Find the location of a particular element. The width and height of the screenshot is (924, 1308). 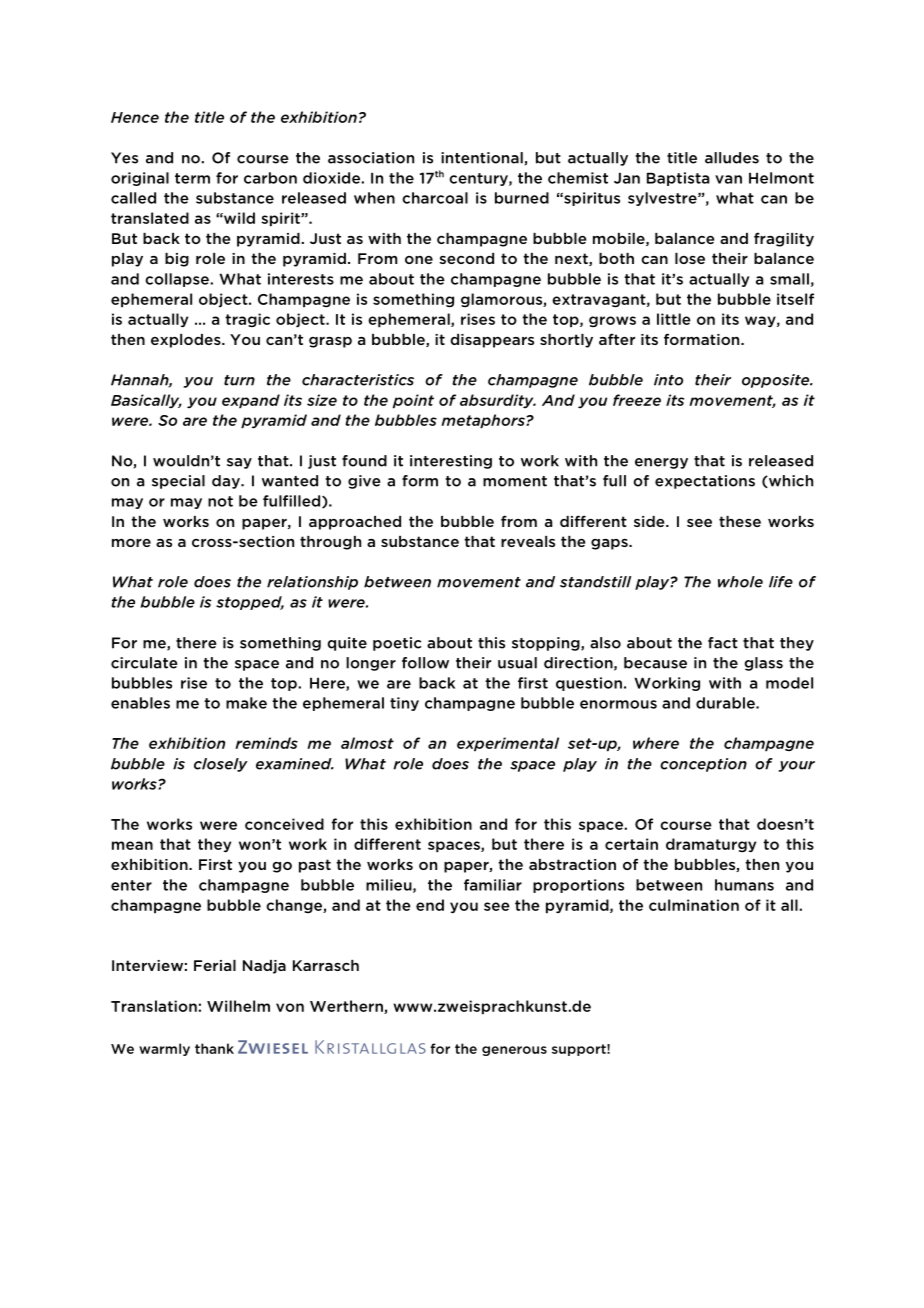

conception is located at coordinates (703, 765).
